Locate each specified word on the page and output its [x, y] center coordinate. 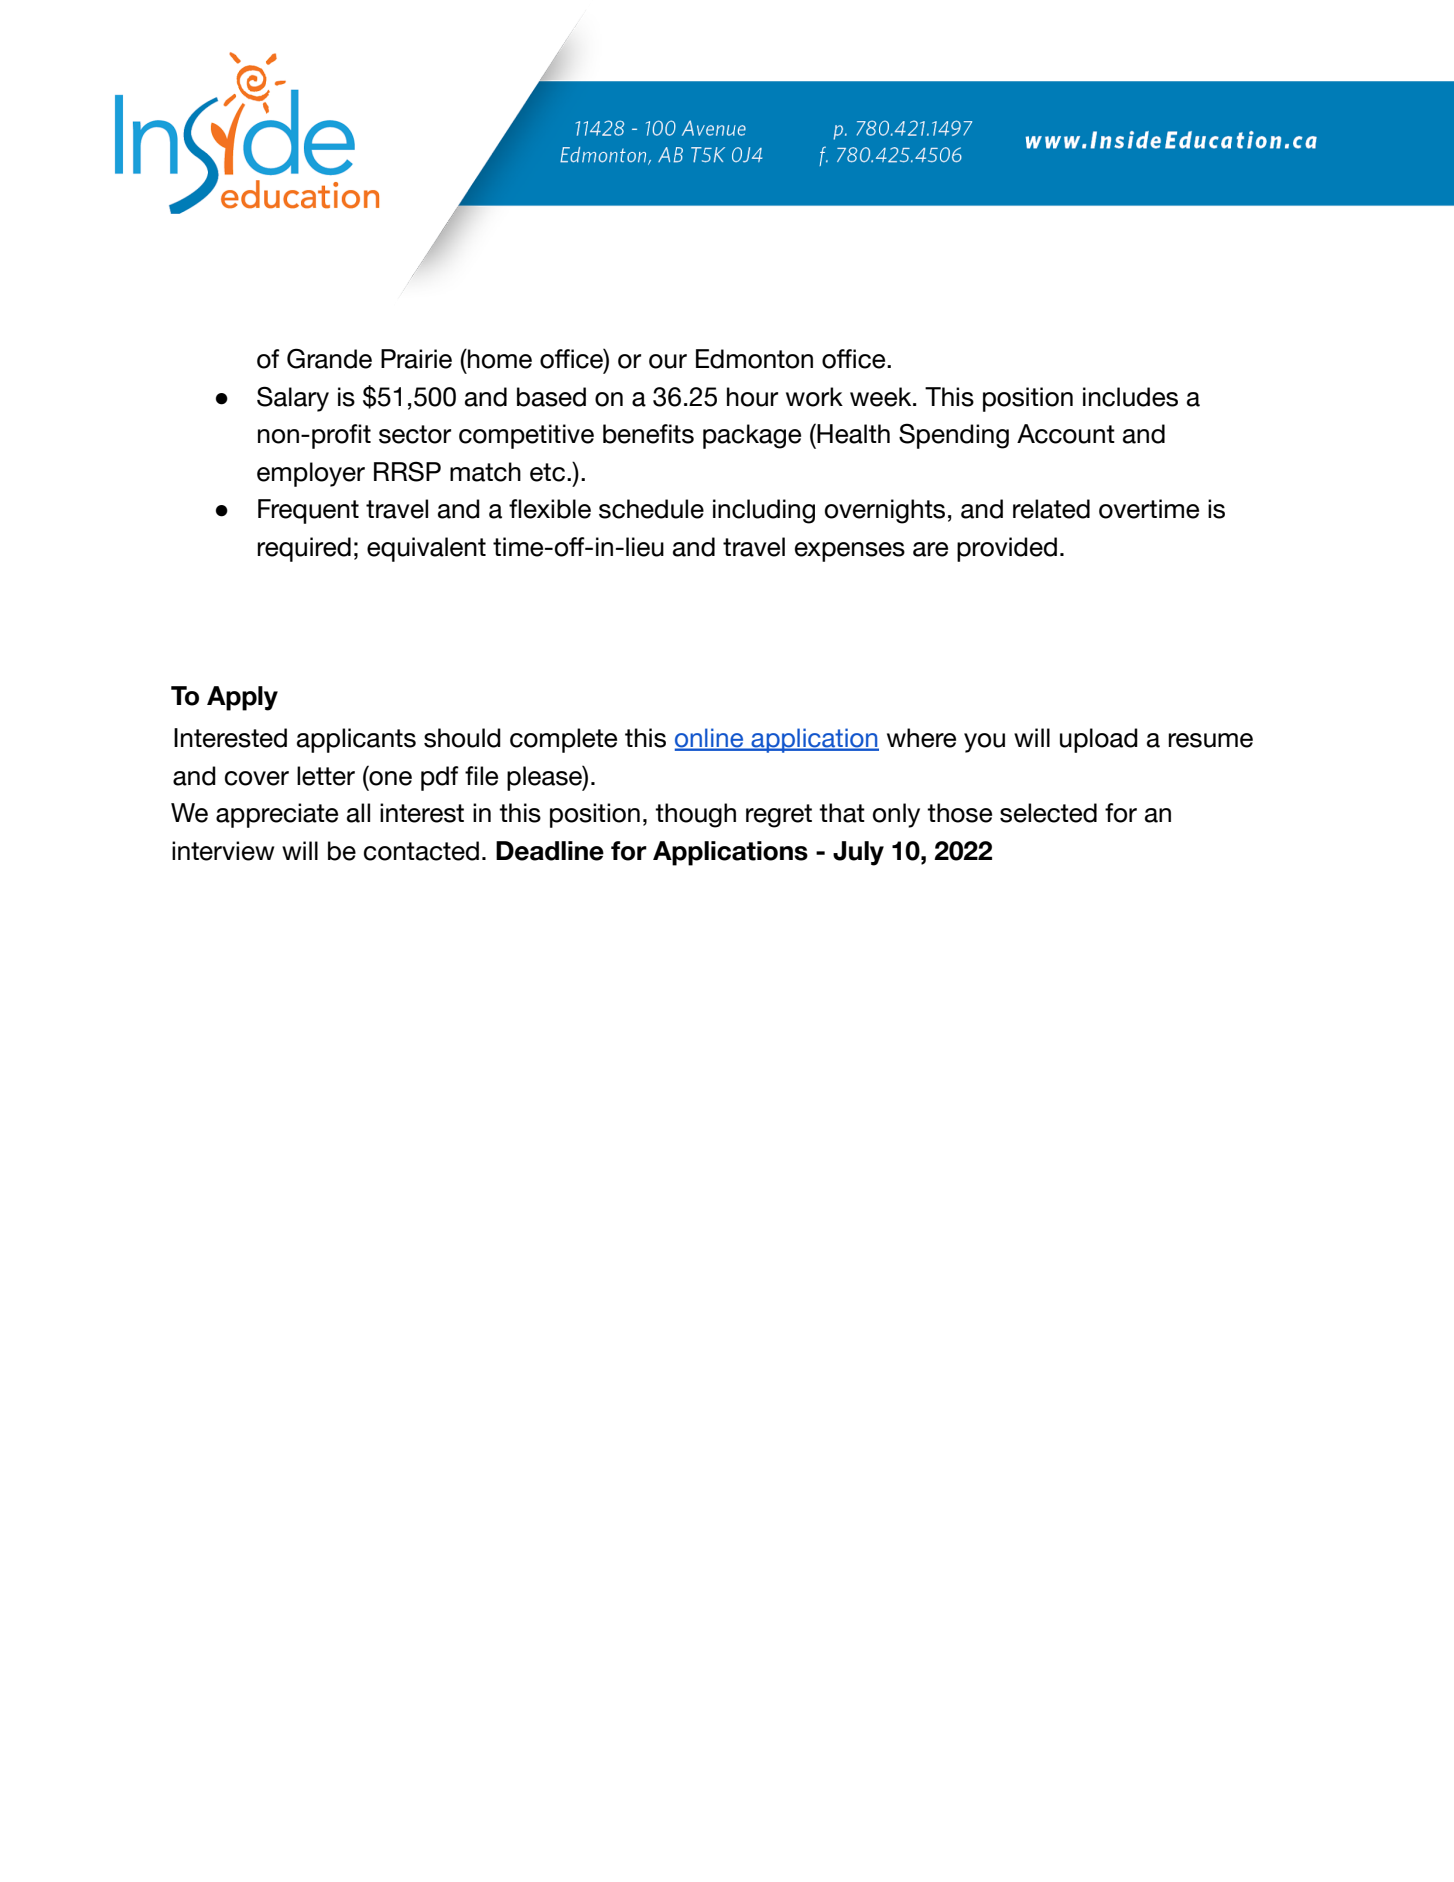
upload [1099, 740]
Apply [242, 698]
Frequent [308, 511]
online [710, 739]
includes [1130, 397]
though [695, 815]
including [764, 511]
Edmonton [754, 359]
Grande [329, 358]
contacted [421, 851]
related [1051, 509]
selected [1048, 813]
